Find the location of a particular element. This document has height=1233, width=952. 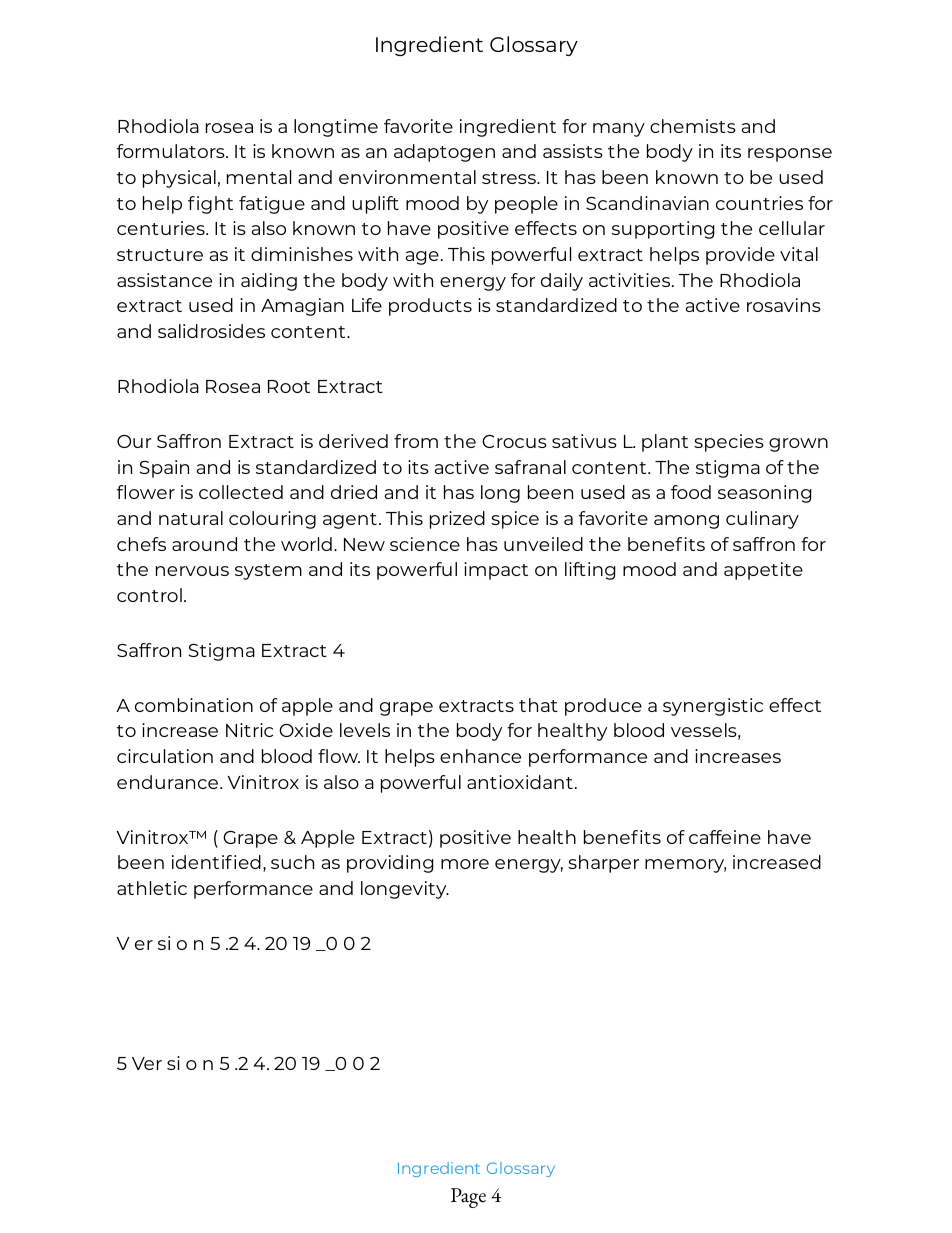

chemists is located at coordinates (693, 126).
